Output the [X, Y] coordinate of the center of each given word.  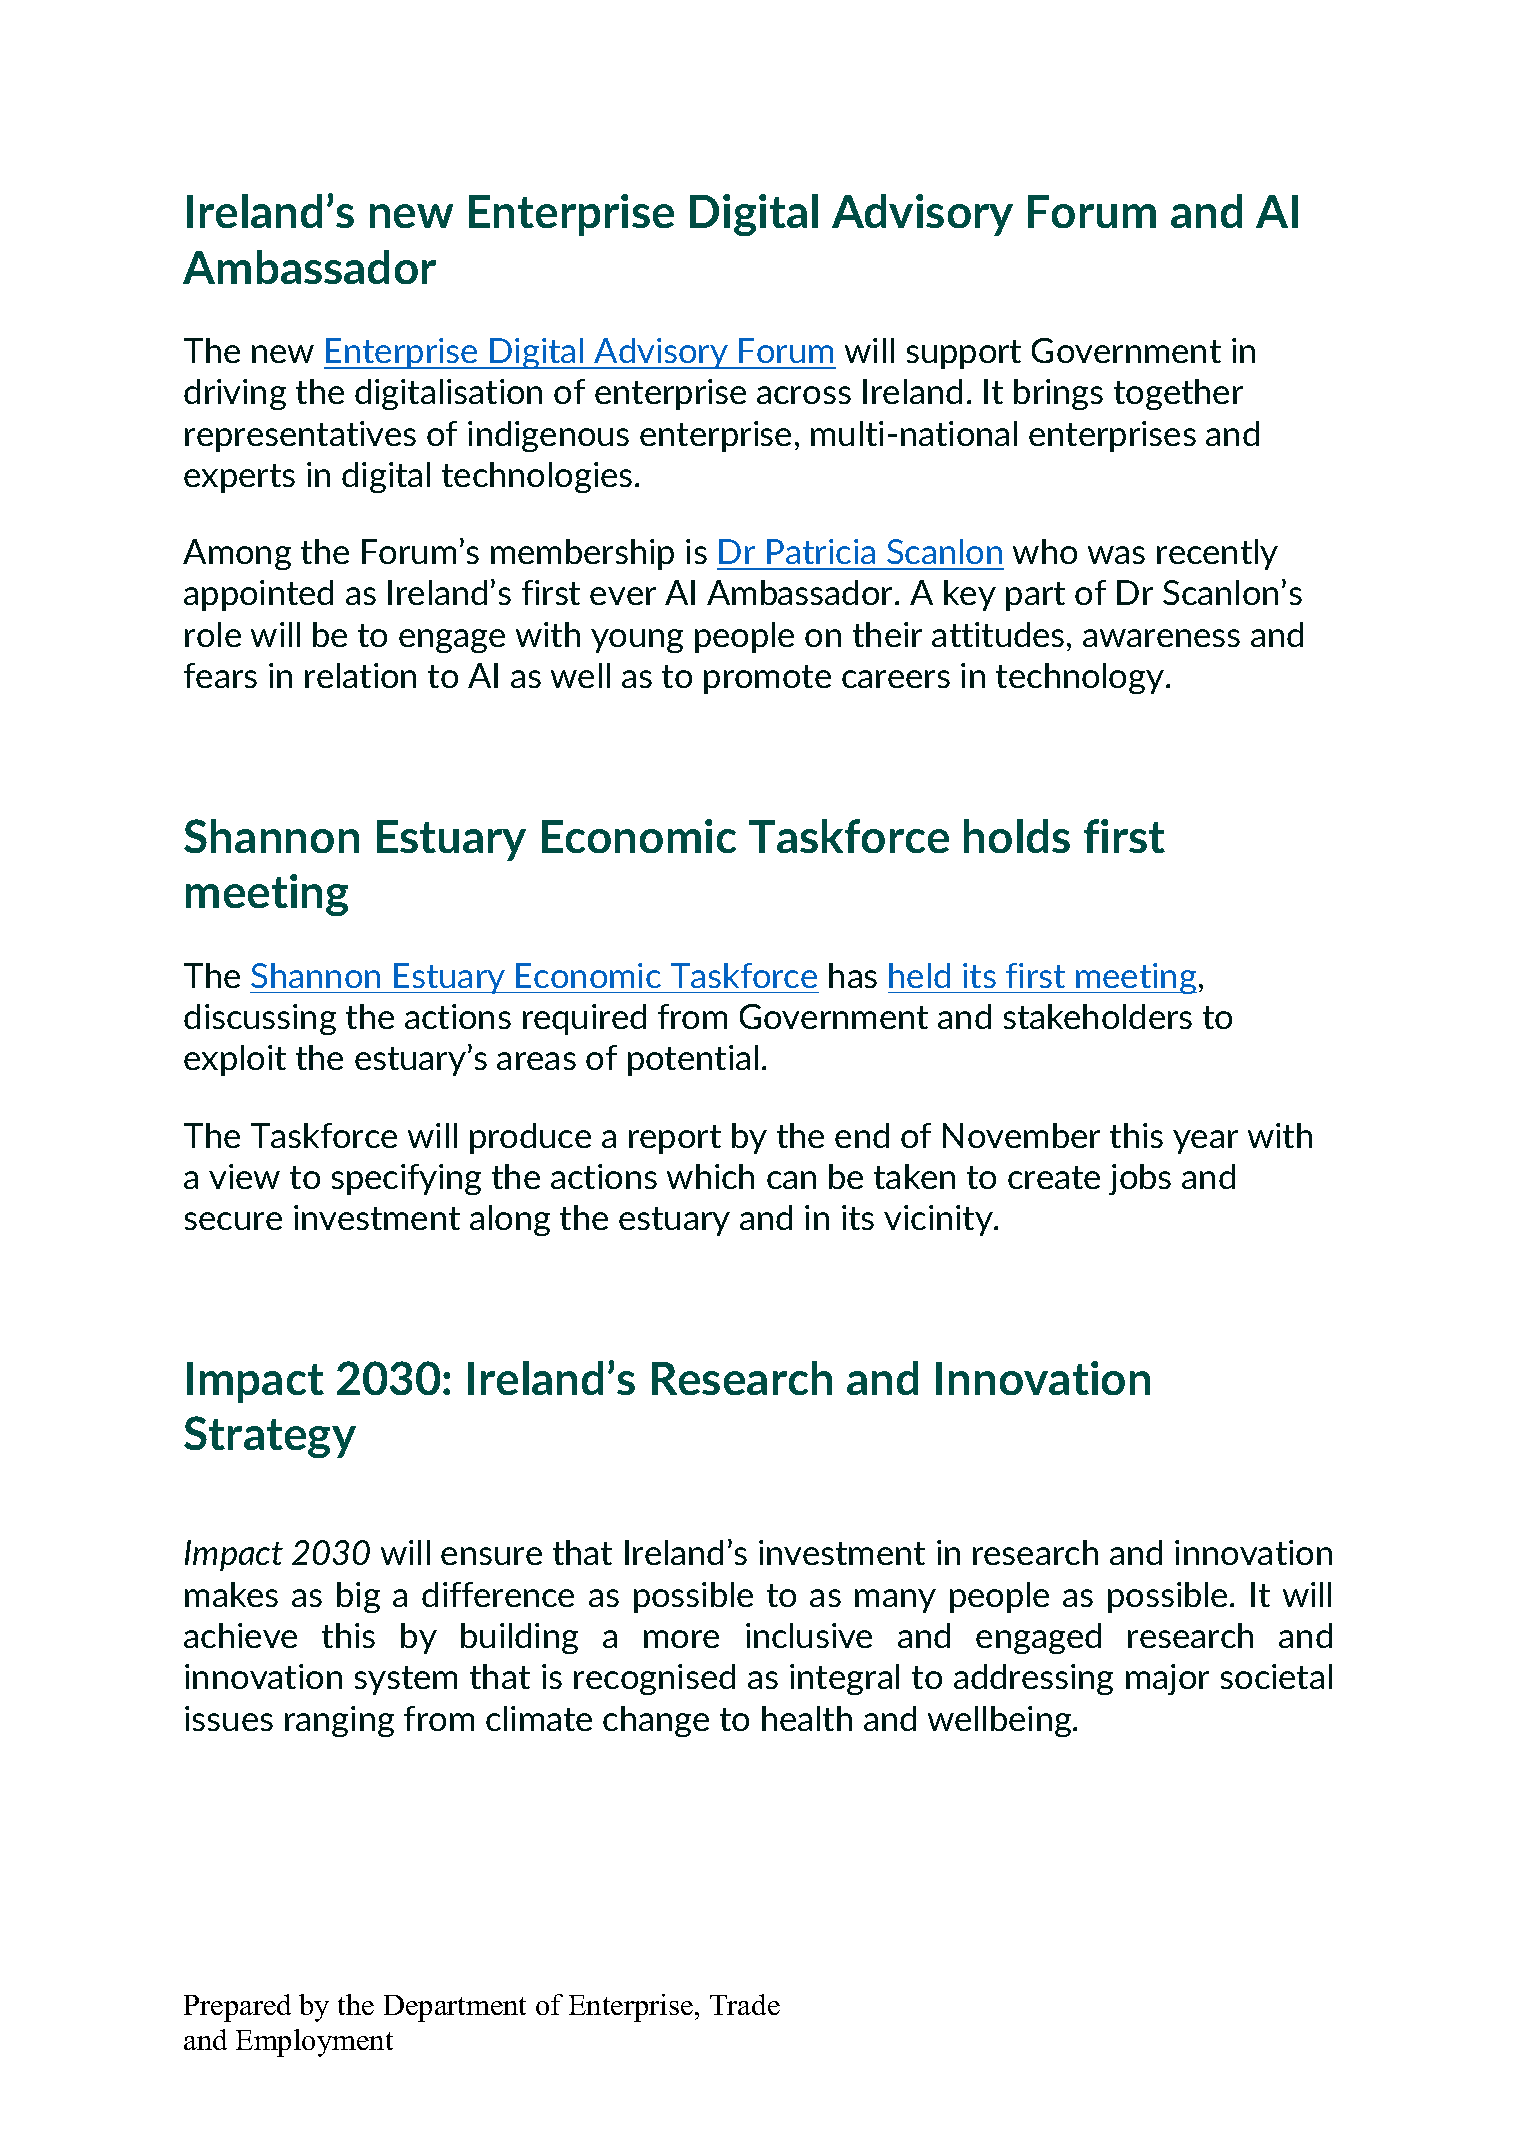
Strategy [270, 1437]
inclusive [809, 1635]
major [1167, 1679]
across [804, 395]
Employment [314, 2043]
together [1178, 394]
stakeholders [1098, 1016]
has [853, 975]
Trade [745, 2004]
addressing [1033, 1679]
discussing [260, 1019]
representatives [300, 436]
